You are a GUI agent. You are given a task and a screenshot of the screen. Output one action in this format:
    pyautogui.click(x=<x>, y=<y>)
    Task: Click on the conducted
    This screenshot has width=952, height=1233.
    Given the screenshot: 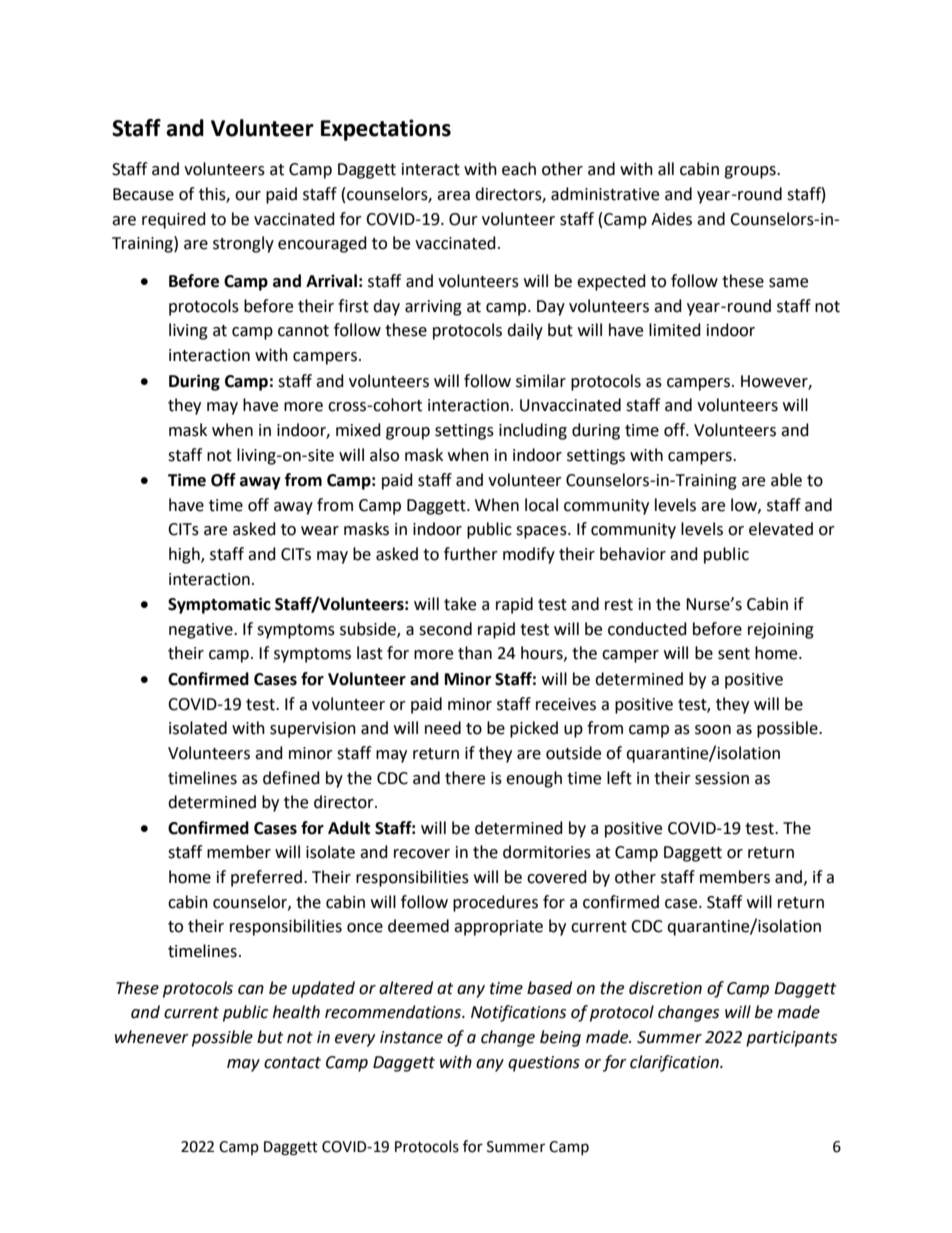 What is the action you would take?
    pyautogui.click(x=647, y=629)
